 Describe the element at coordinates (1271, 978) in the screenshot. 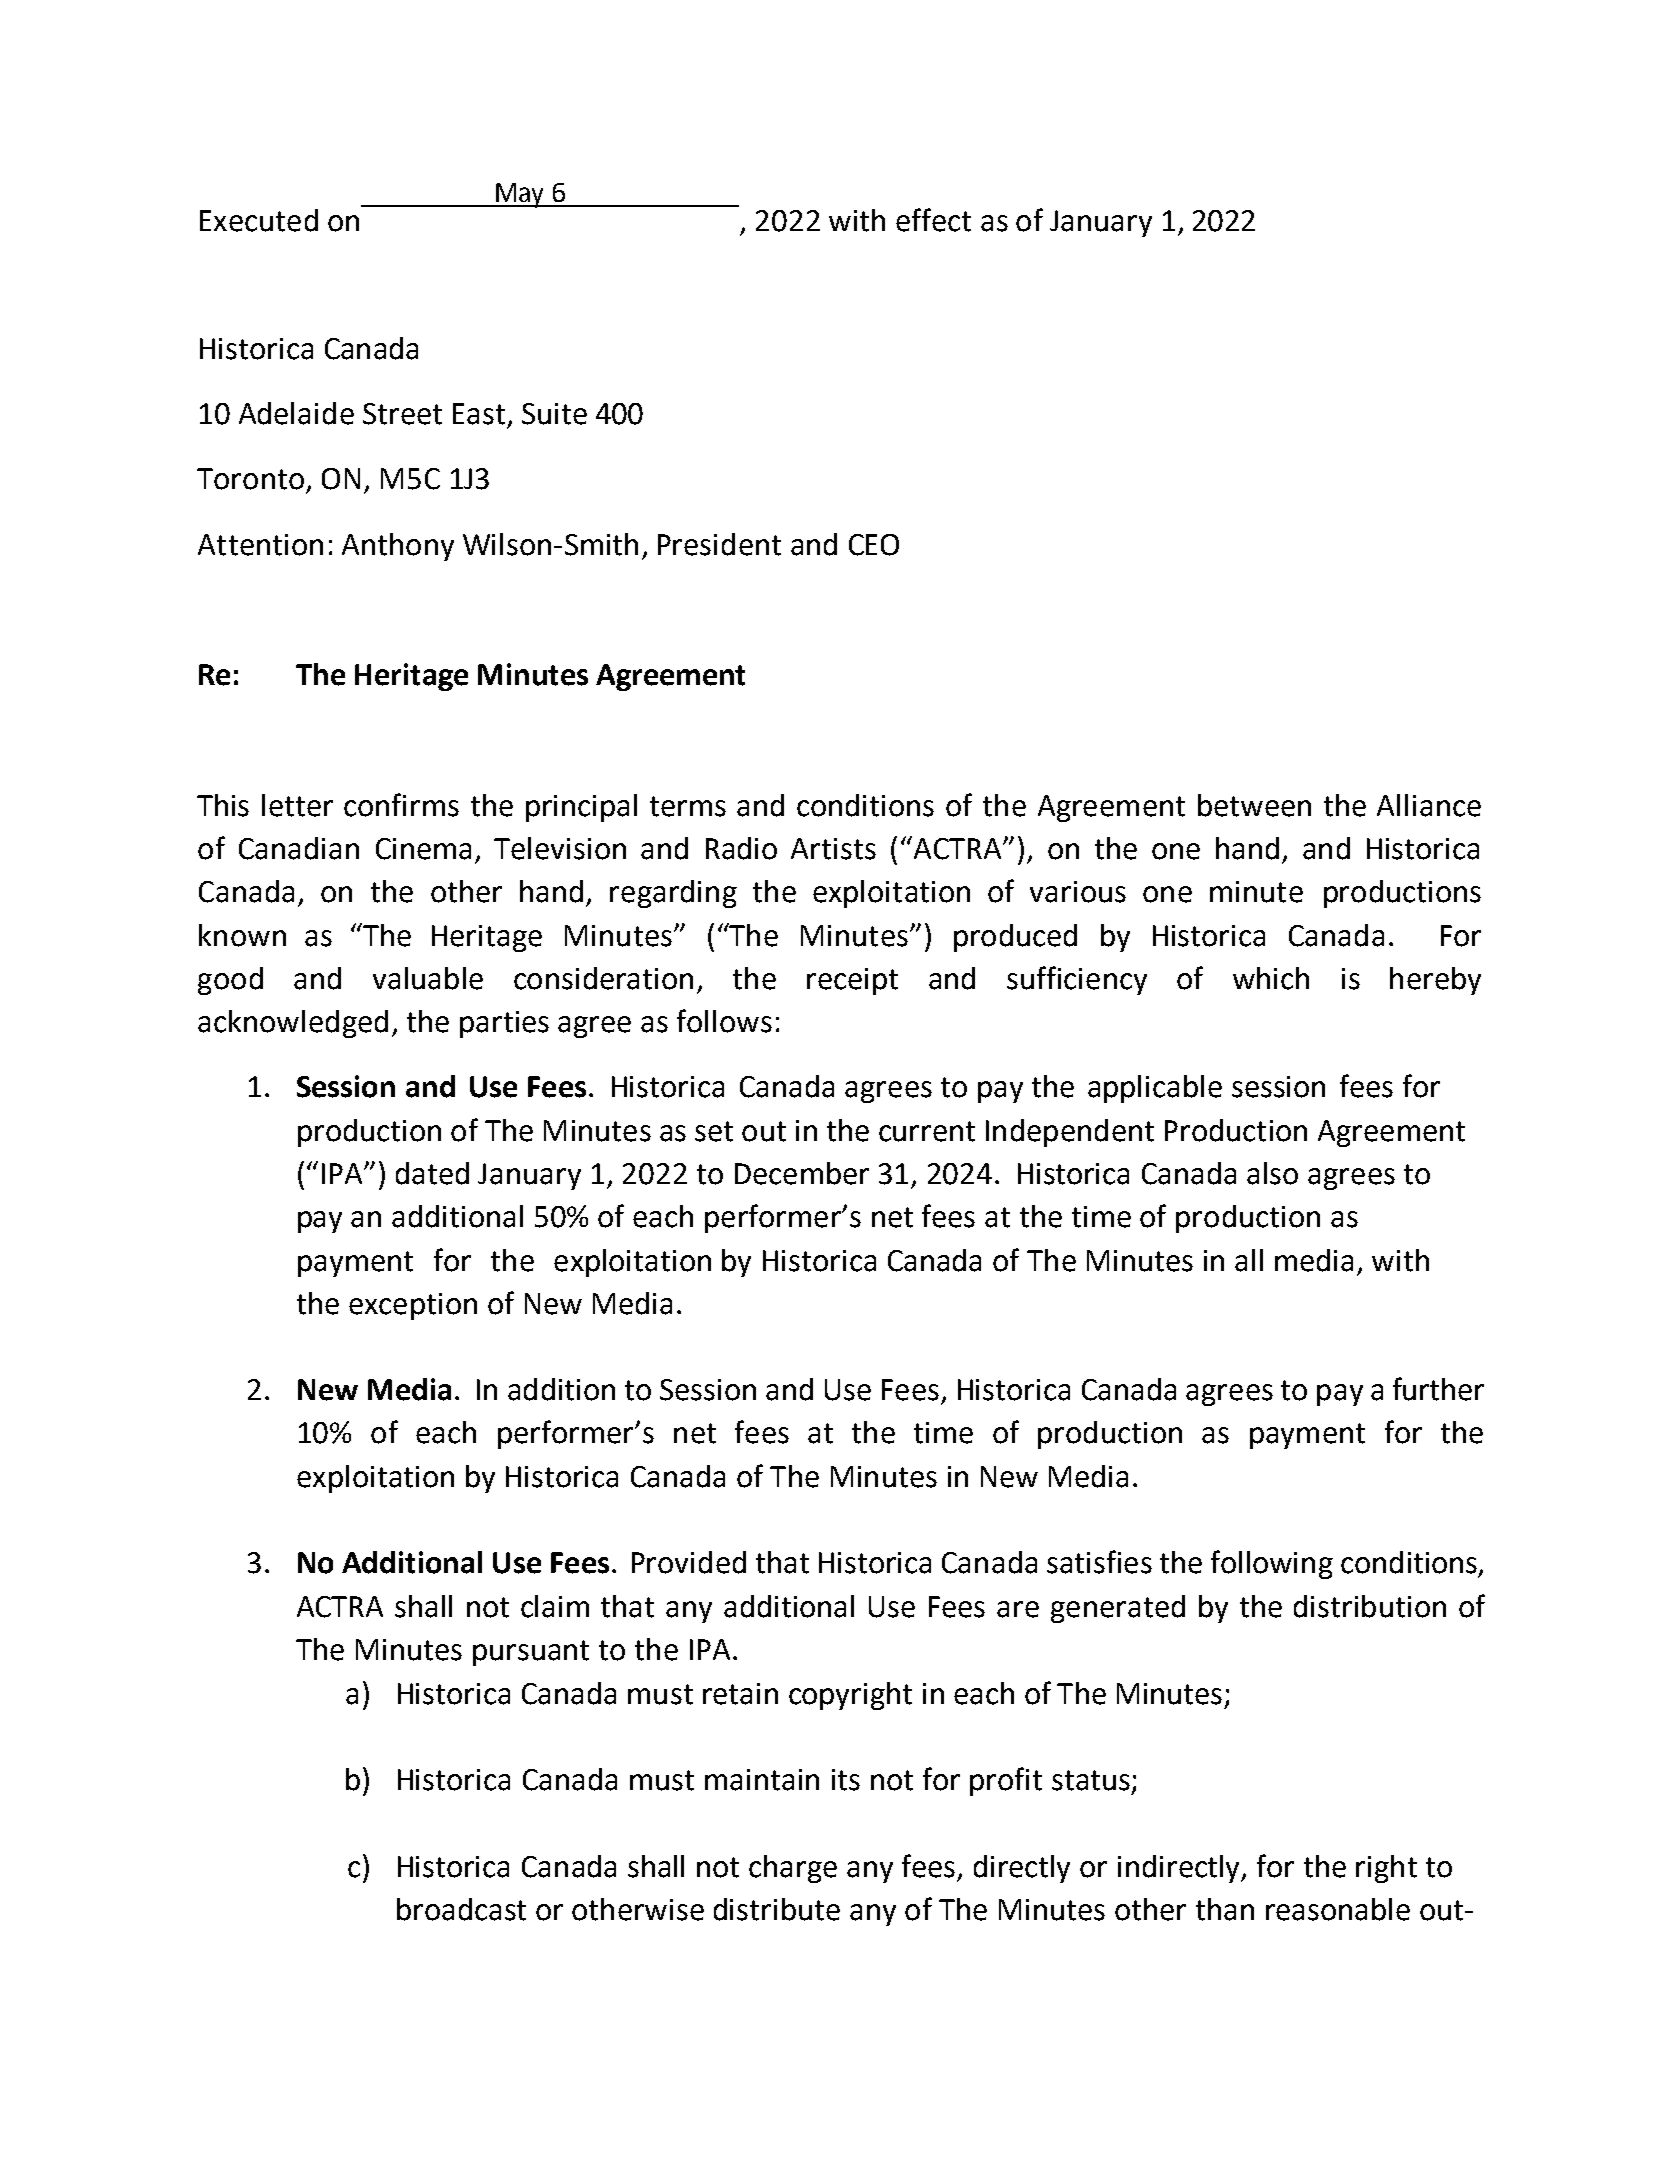

I see `which` at that location.
